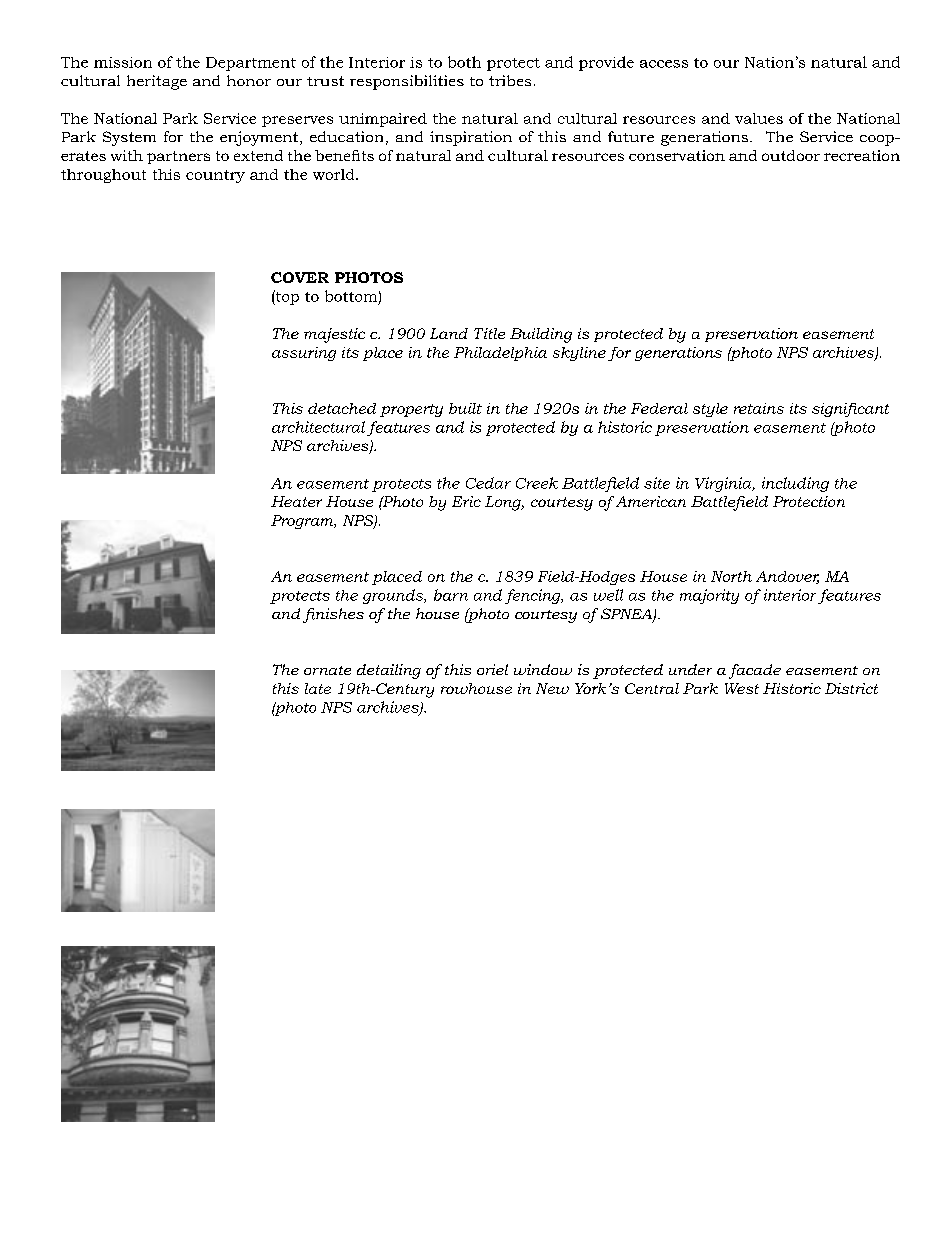  Describe the element at coordinates (755, 671) in the document. I see `facade` at that location.
